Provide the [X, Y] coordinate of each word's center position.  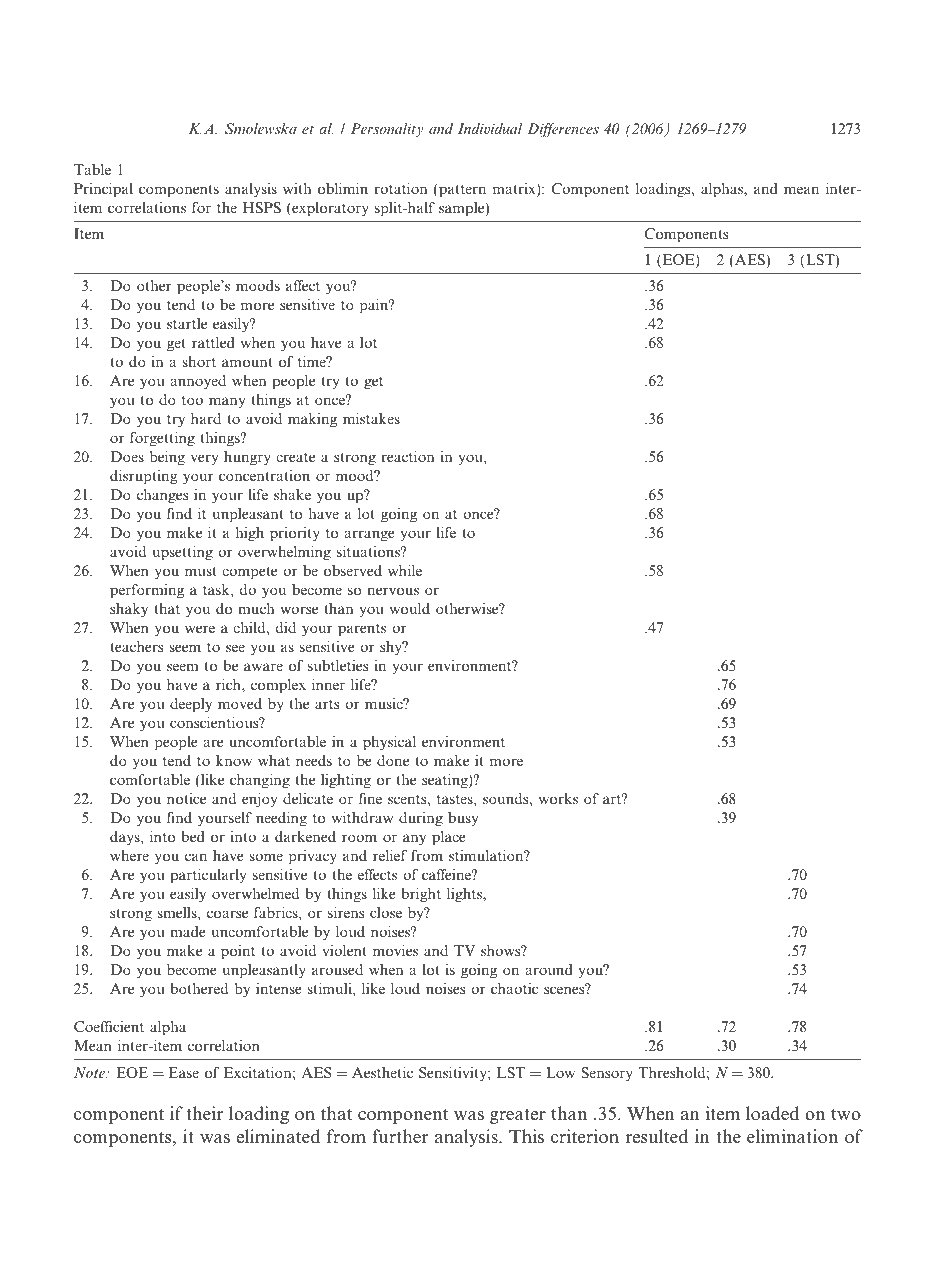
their [204, 1113]
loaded [772, 1113]
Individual [490, 128]
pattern [461, 190]
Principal [103, 190]
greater [518, 1116]
